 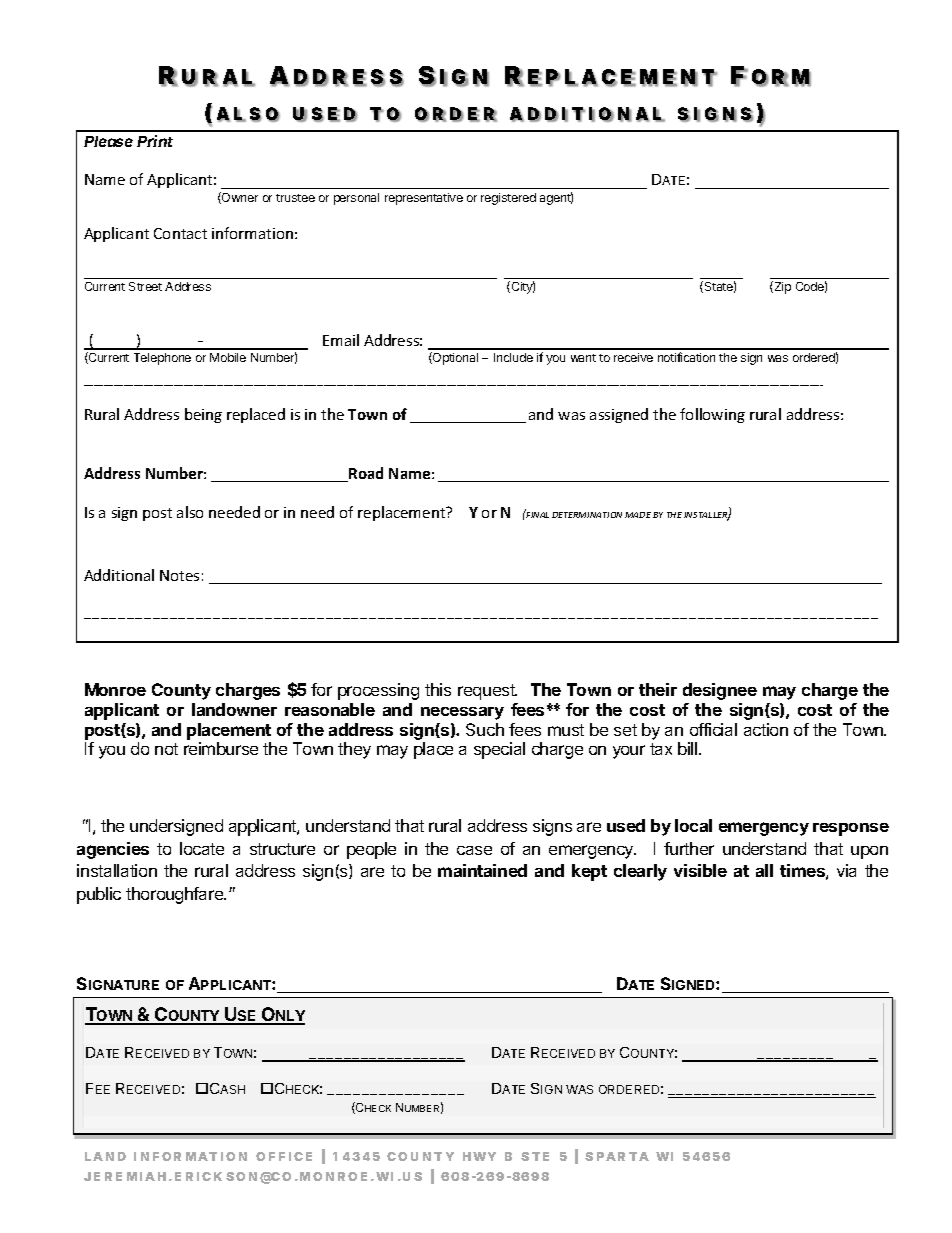 I want to click on registered, so click(x=508, y=199).
